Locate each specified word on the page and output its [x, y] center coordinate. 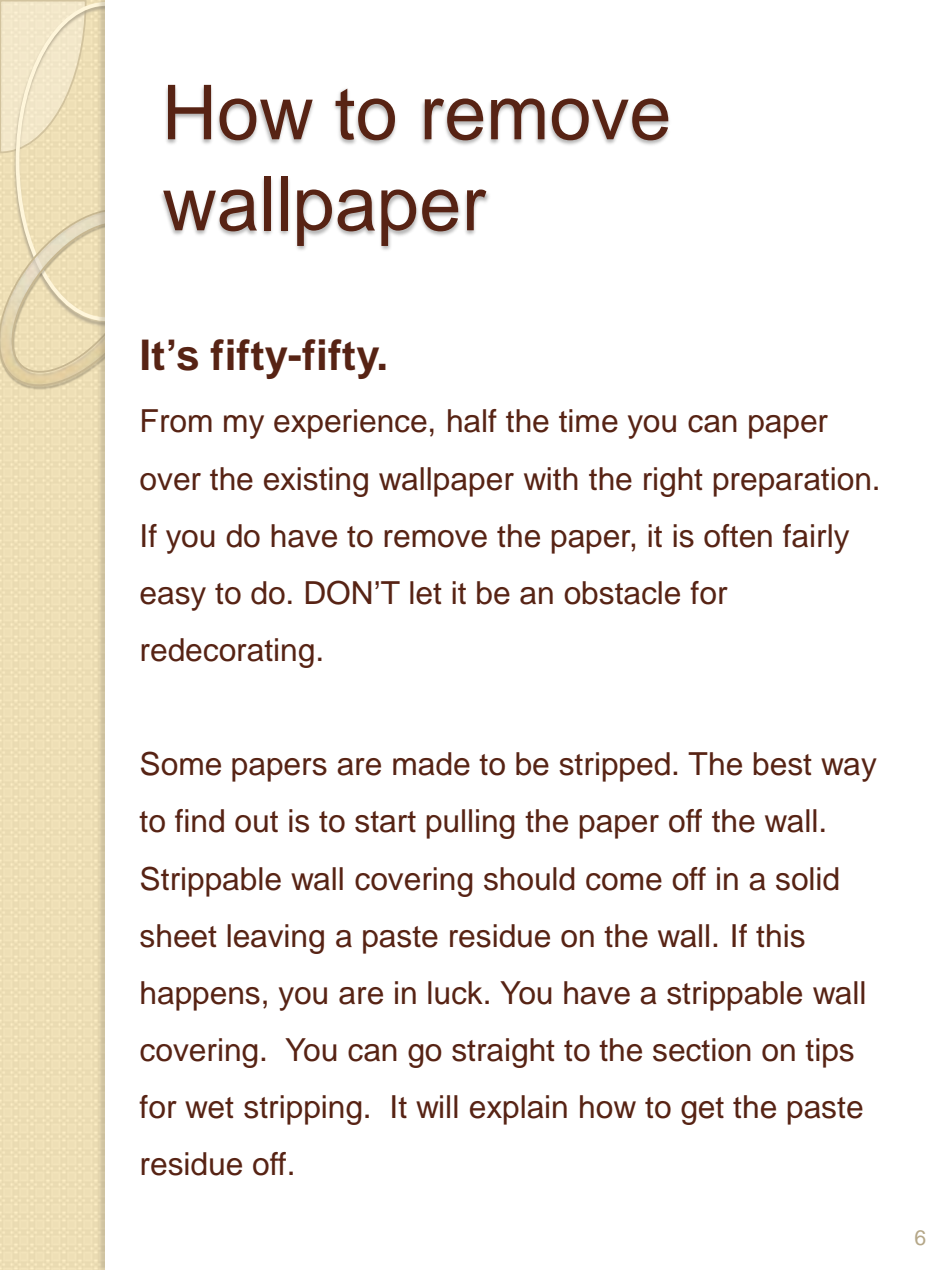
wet [209, 1108]
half [472, 421]
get [702, 1111]
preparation [791, 482]
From [177, 421]
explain [518, 1110]
